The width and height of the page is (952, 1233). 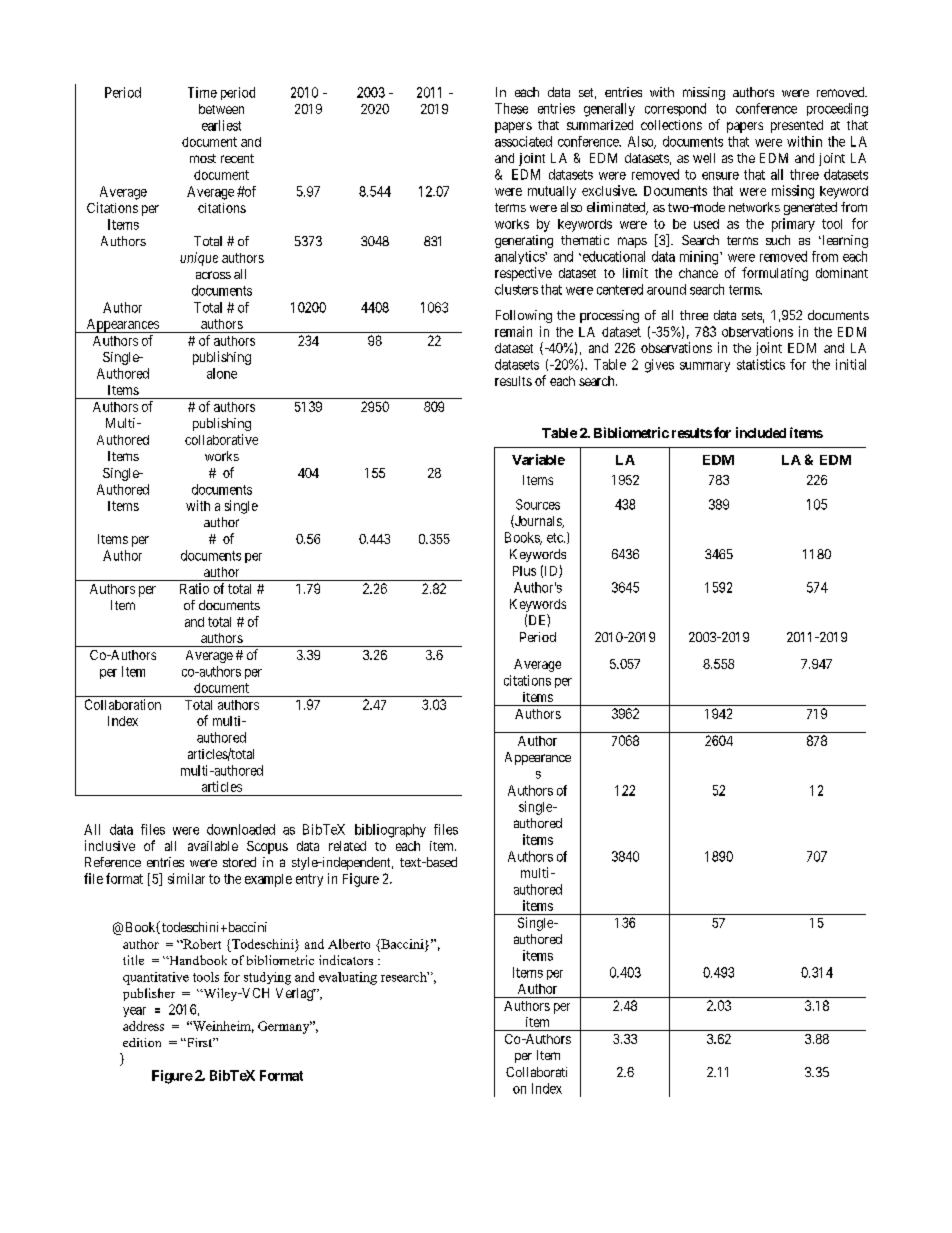 I want to click on Sources, so click(x=538, y=504).
